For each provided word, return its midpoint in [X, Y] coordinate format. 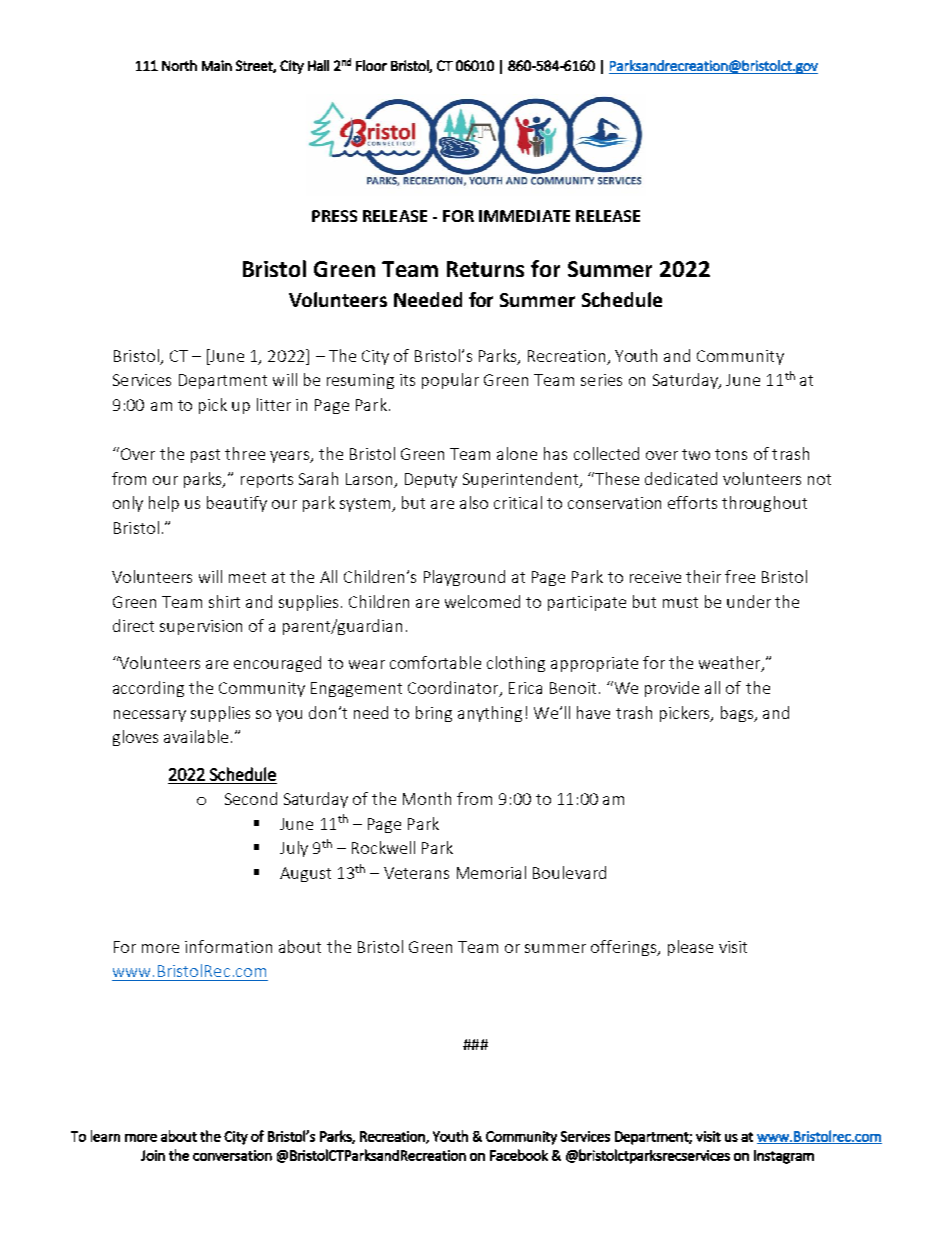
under [749, 601]
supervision [201, 627]
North [179, 65]
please [690, 948]
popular [450, 381]
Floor [371, 65]
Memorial [491, 872]
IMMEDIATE [524, 216]
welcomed [482, 601]
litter [274, 404]
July [294, 849]
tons [731, 454]
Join [153, 1155]
